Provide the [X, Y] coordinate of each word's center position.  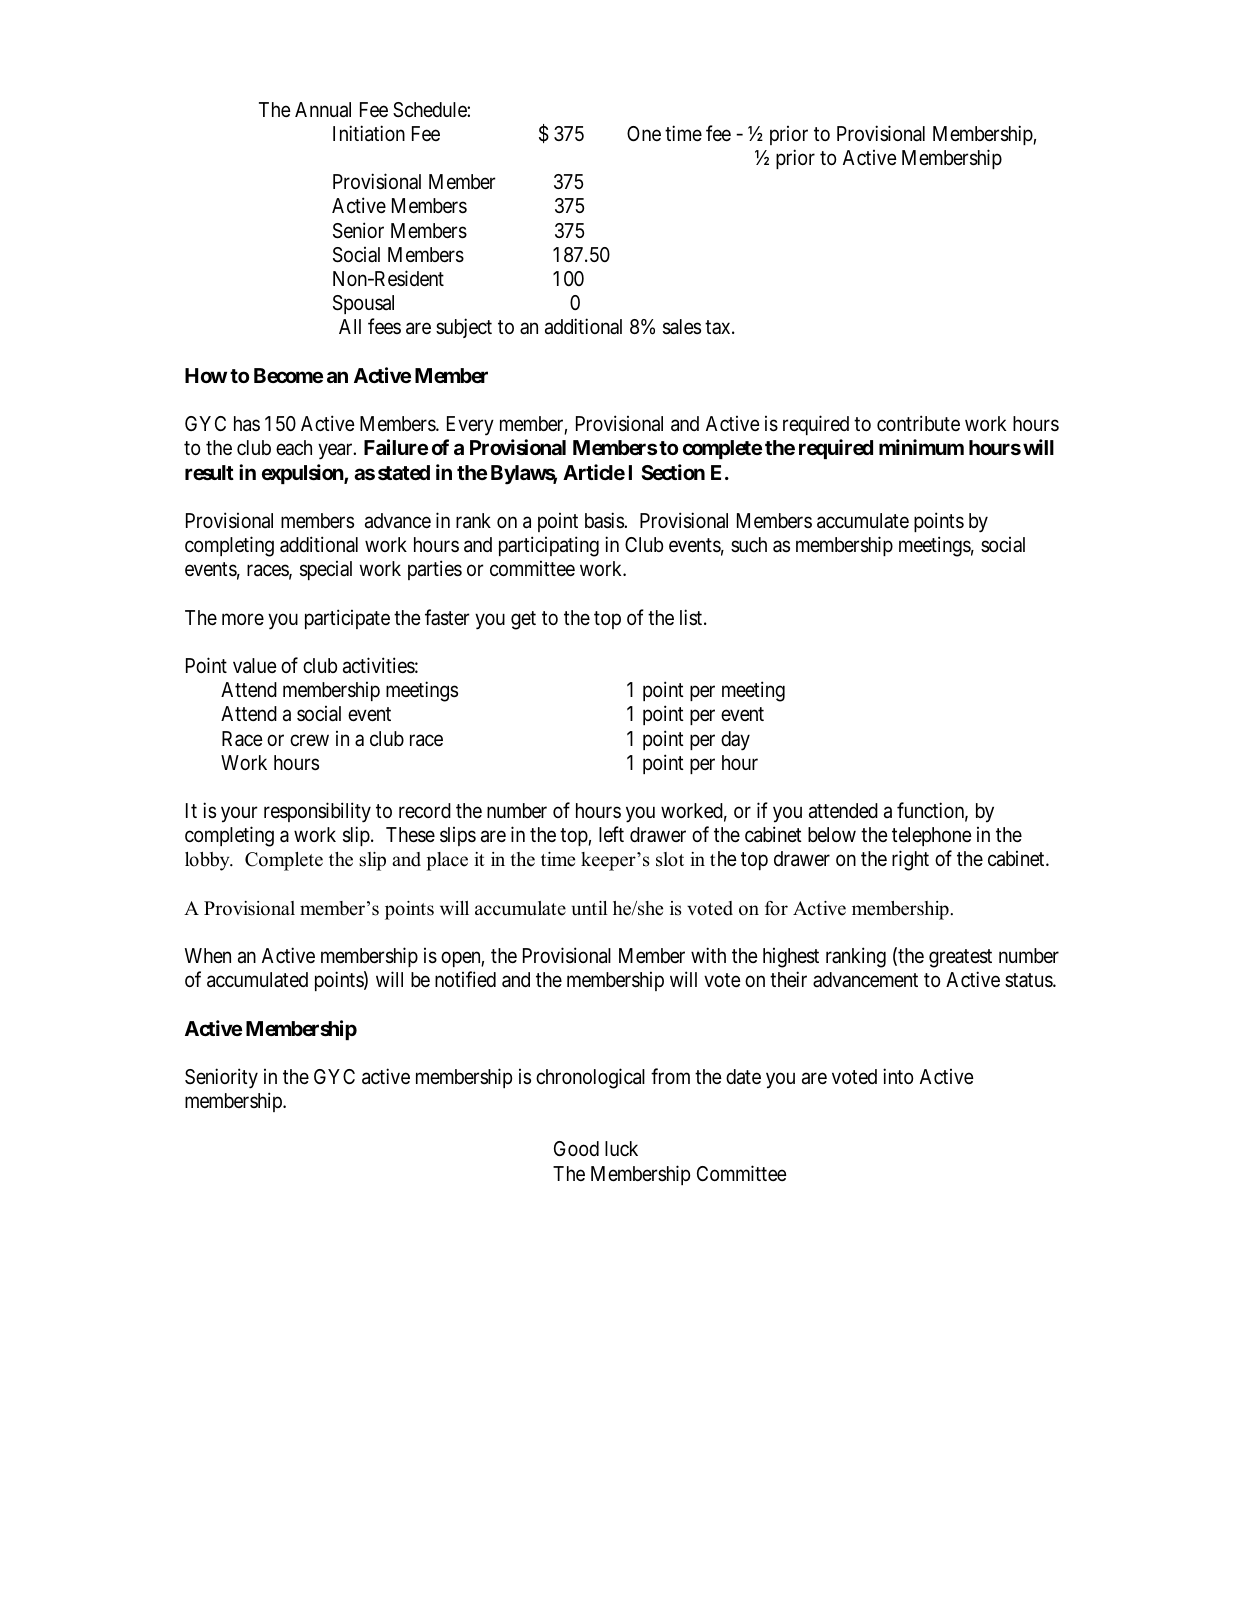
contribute [918, 423]
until [590, 908]
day [735, 741]
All [350, 326]
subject [464, 328]
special [326, 570]
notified [465, 979]
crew [309, 740]
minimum [921, 447]
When [208, 956]
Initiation [369, 133]
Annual [323, 110]
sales [682, 327]
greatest [960, 958]
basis [605, 520]
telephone [932, 836]
